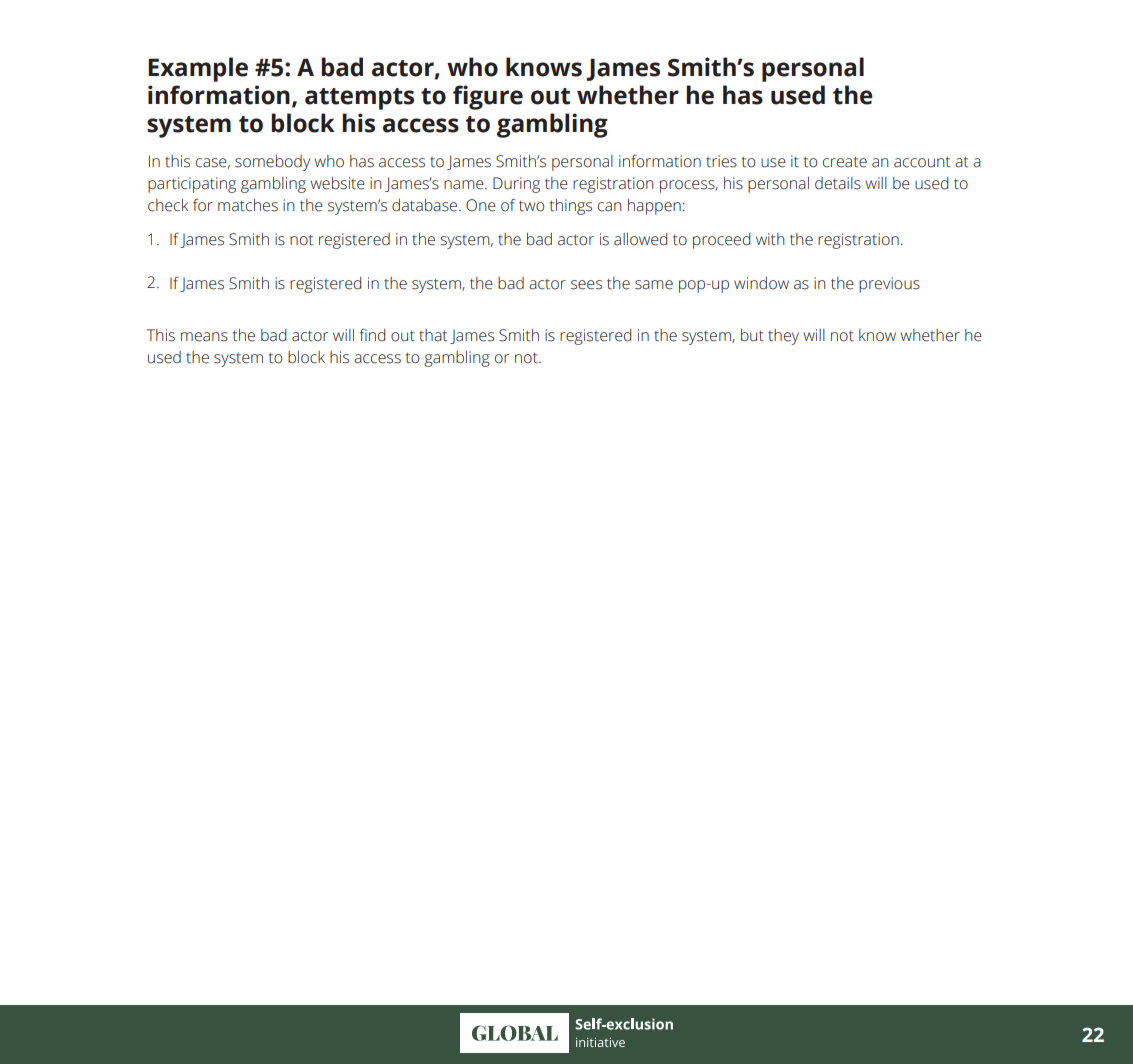 The image size is (1133, 1064). Describe the element at coordinates (248, 205) in the screenshot. I see `matches` at that location.
